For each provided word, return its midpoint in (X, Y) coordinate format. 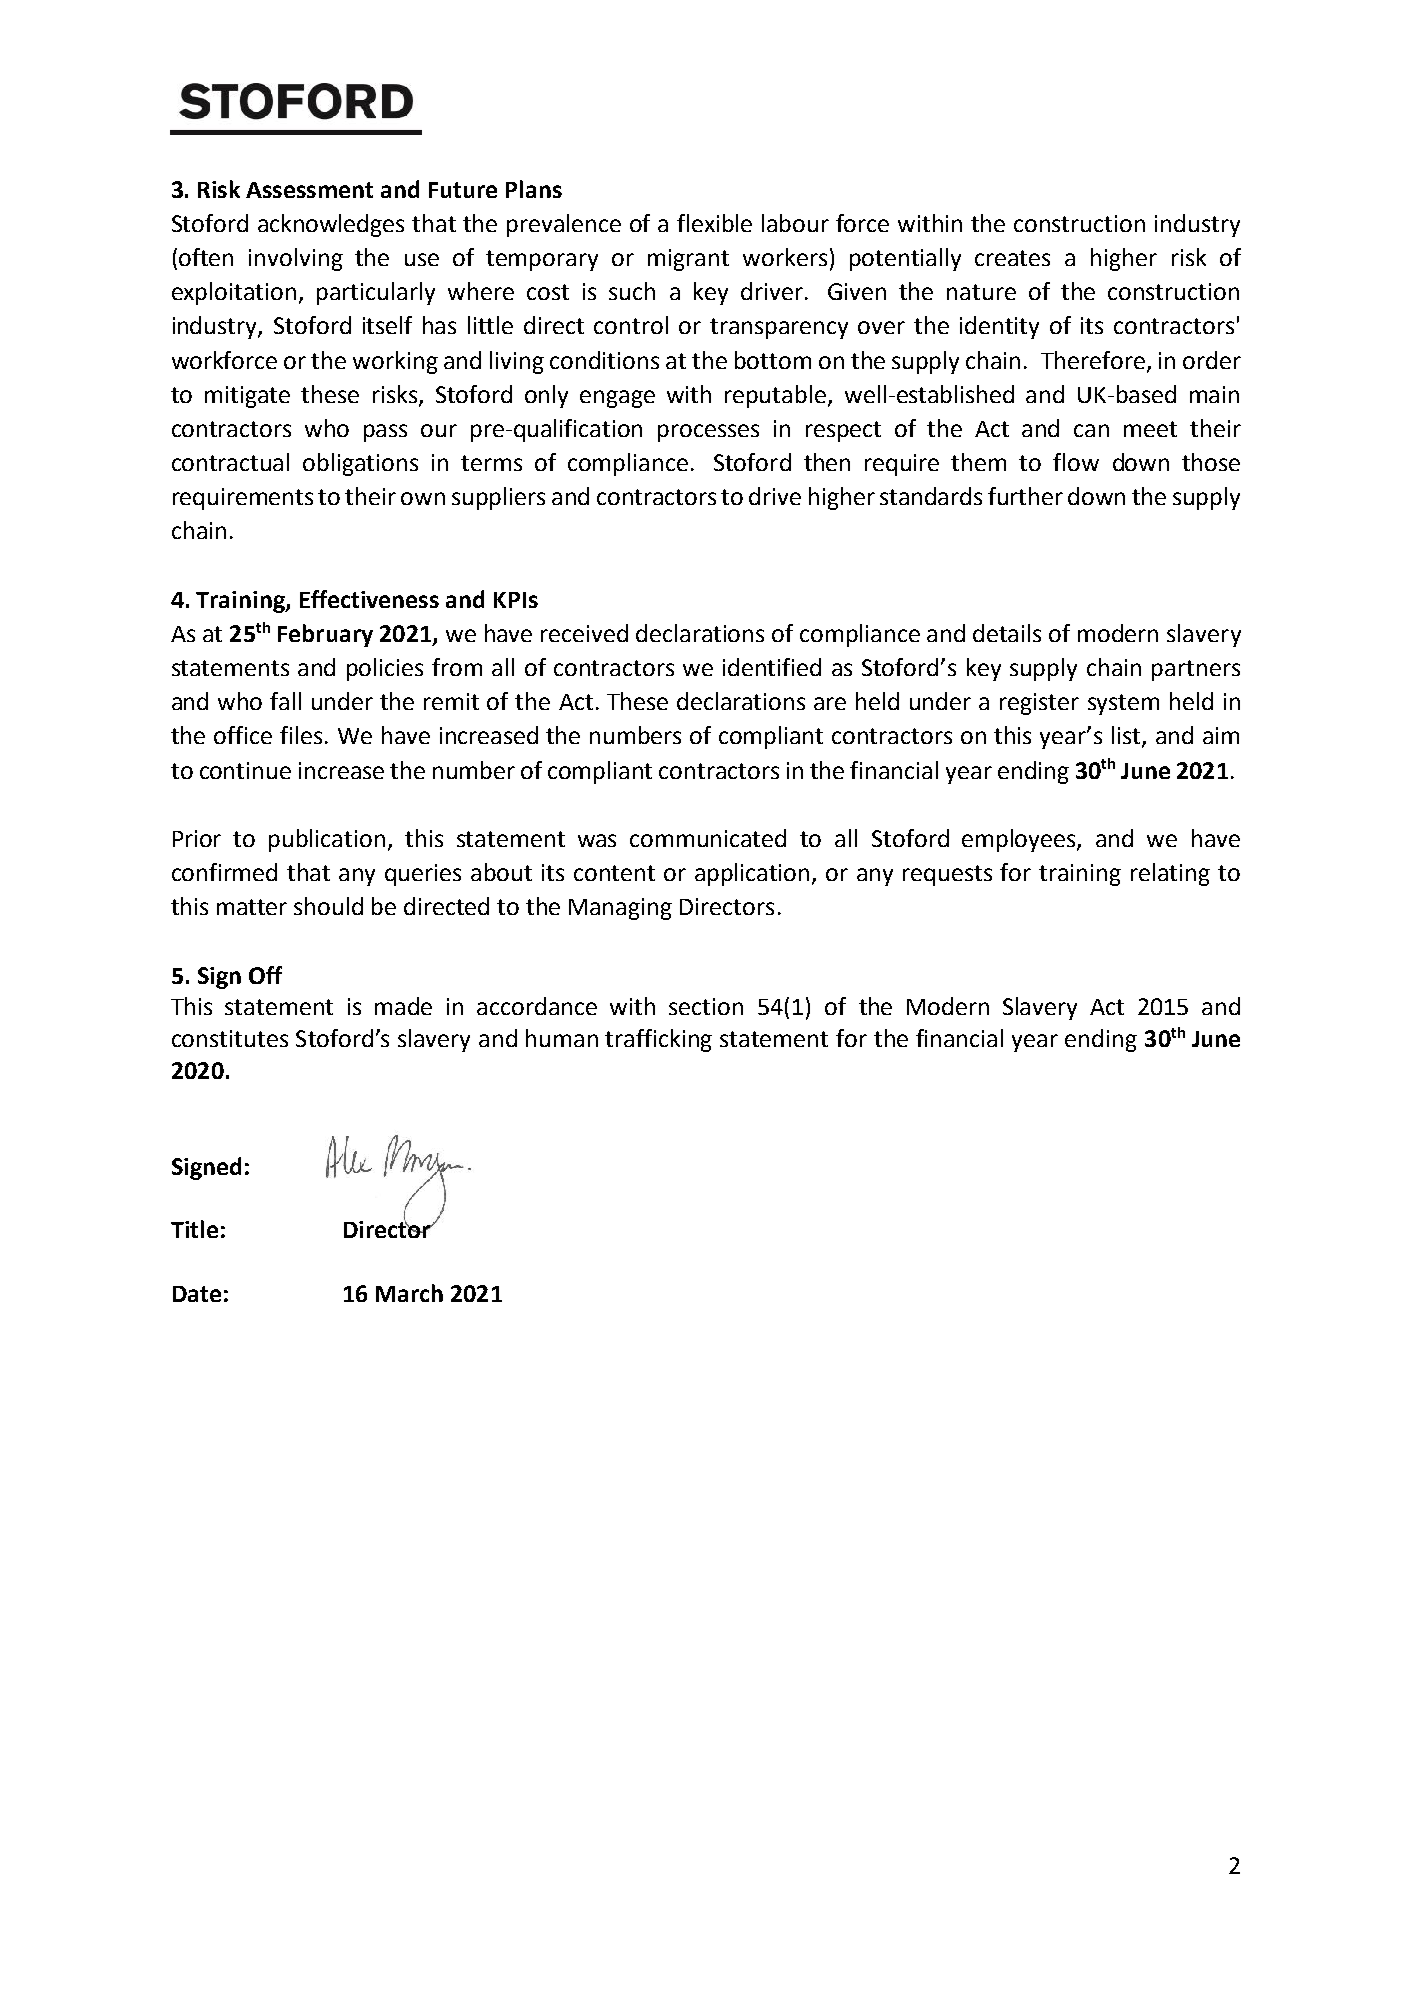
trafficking (658, 1040)
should (328, 906)
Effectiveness (369, 599)
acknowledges (331, 225)
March (409, 1293)
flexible (714, 223)
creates (1012, 258)
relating (1170, 874)
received (584, 633)
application (754, 874)
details (1007, 633)
